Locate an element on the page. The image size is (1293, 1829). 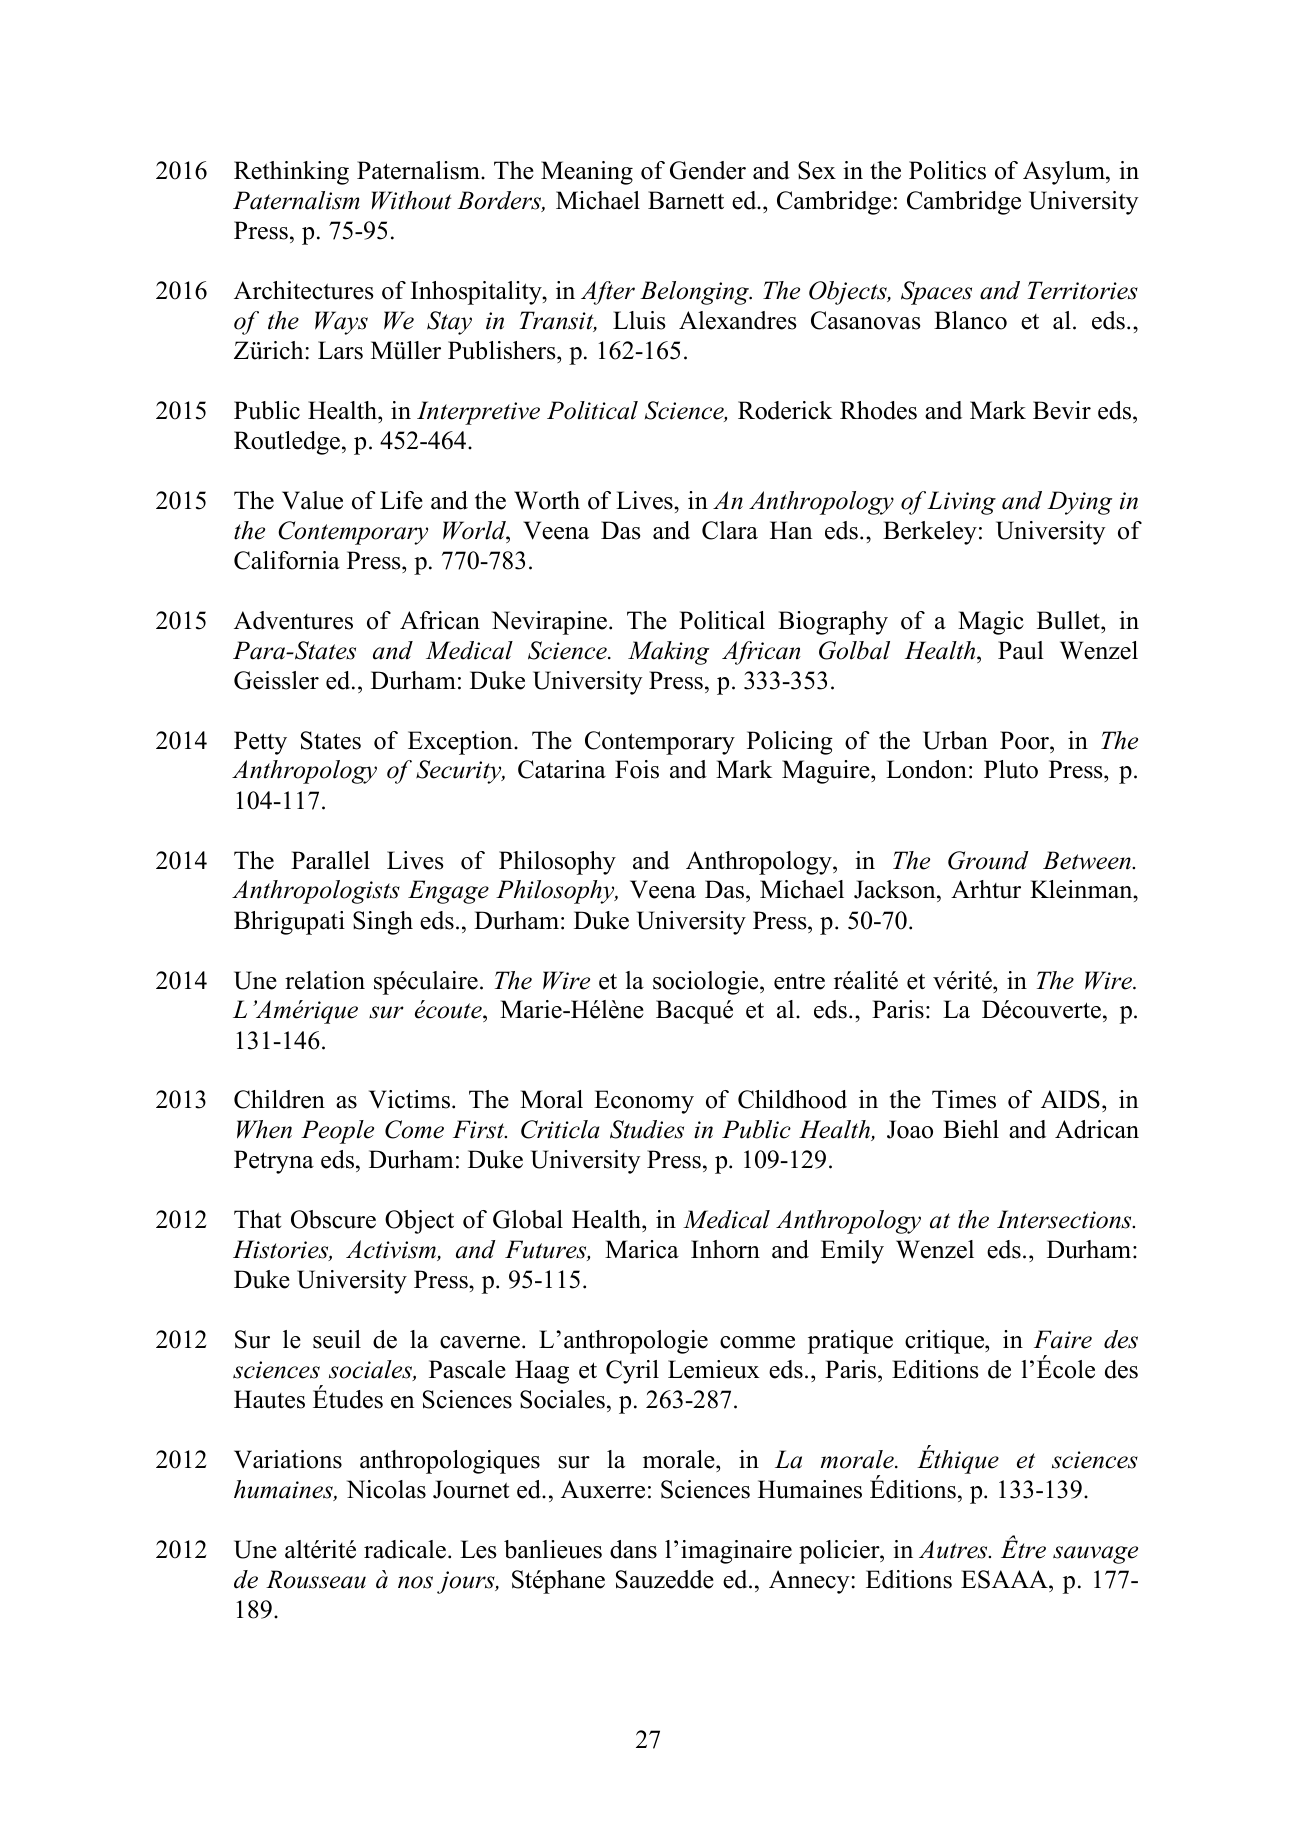
Rousseau is located at coordinates (316, 1579).
